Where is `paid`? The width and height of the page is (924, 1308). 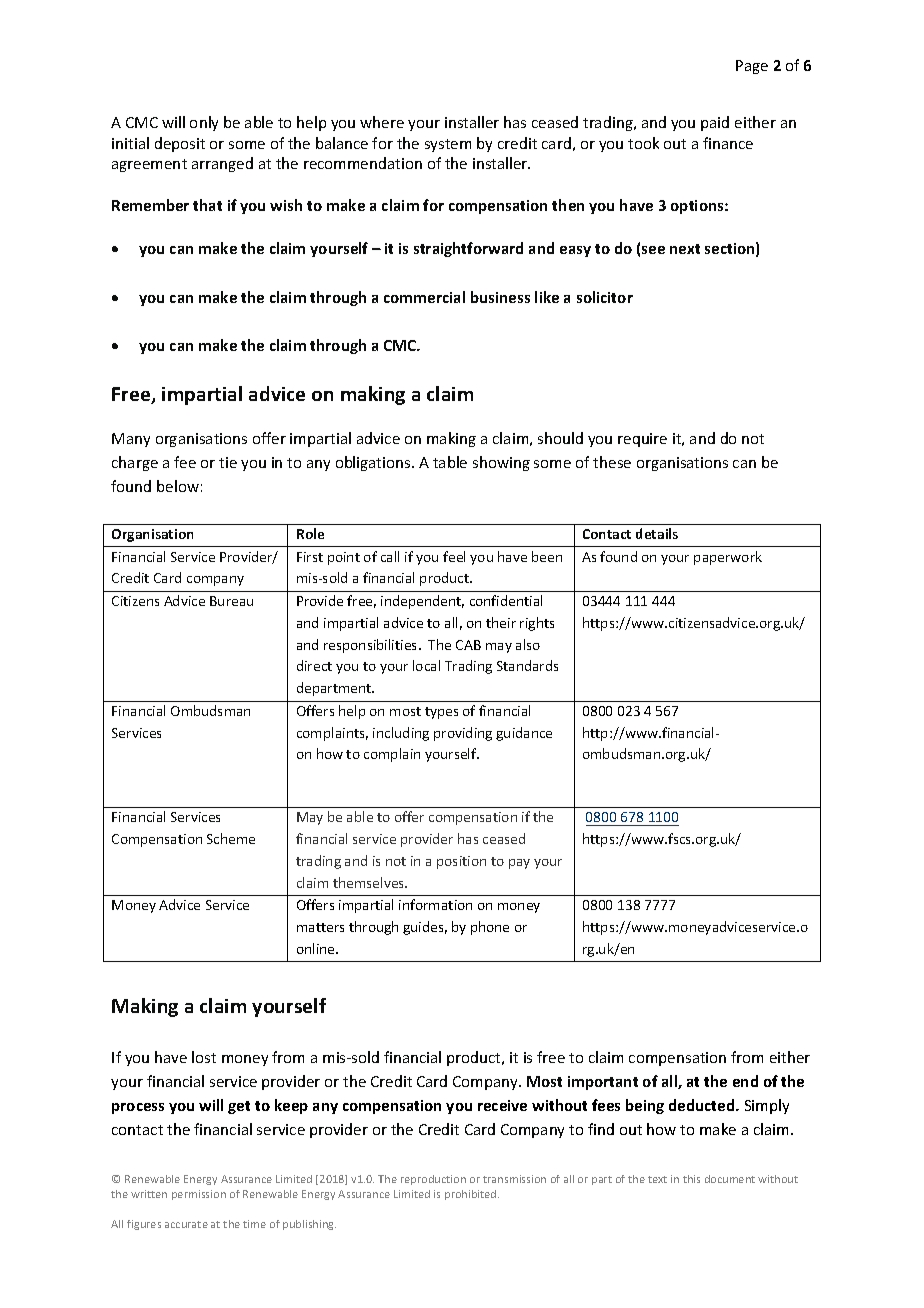
paid is located at coordinates (715, 123).
